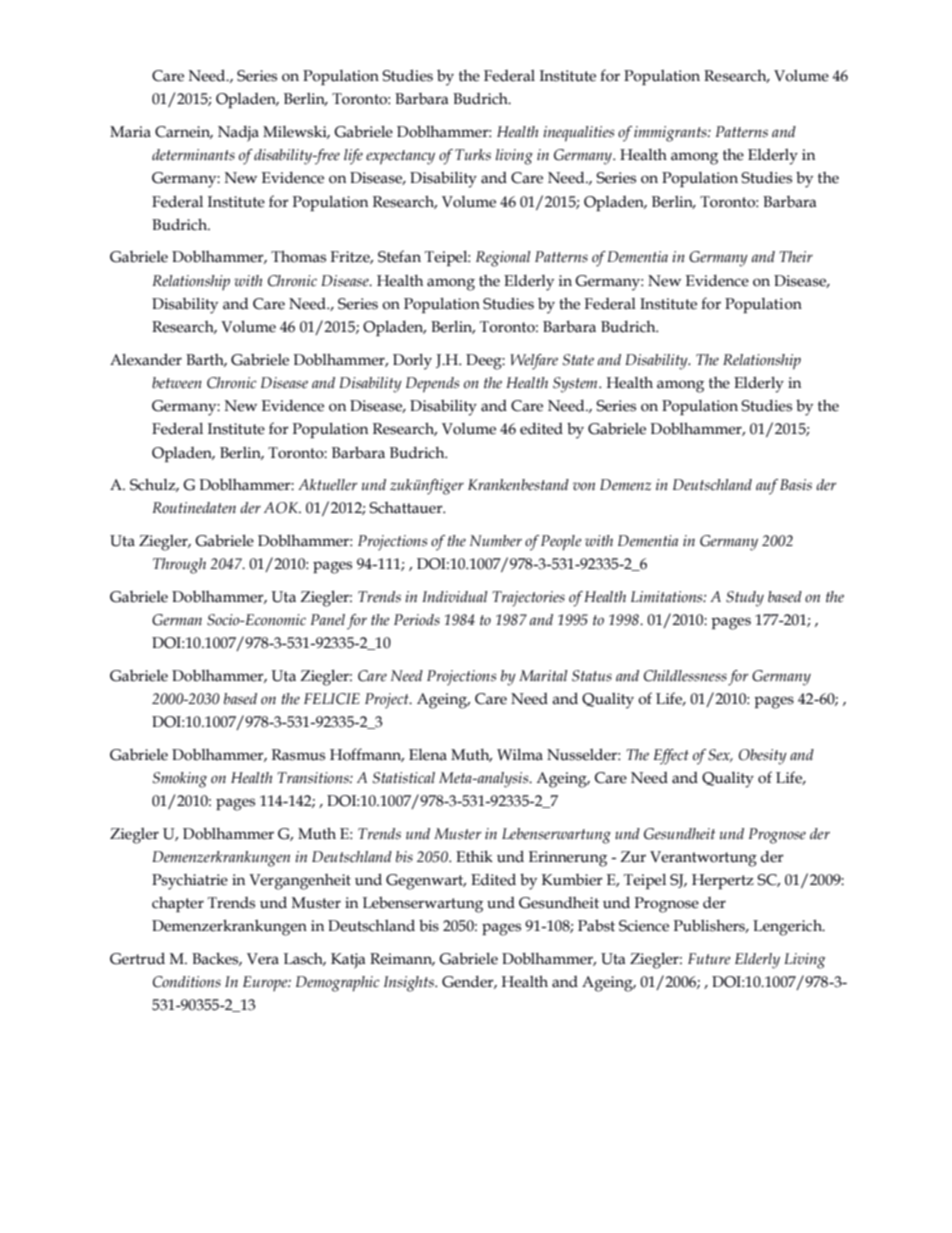 This document has width=952, height=1233. I want to click on Turks, so click(473, 155).
